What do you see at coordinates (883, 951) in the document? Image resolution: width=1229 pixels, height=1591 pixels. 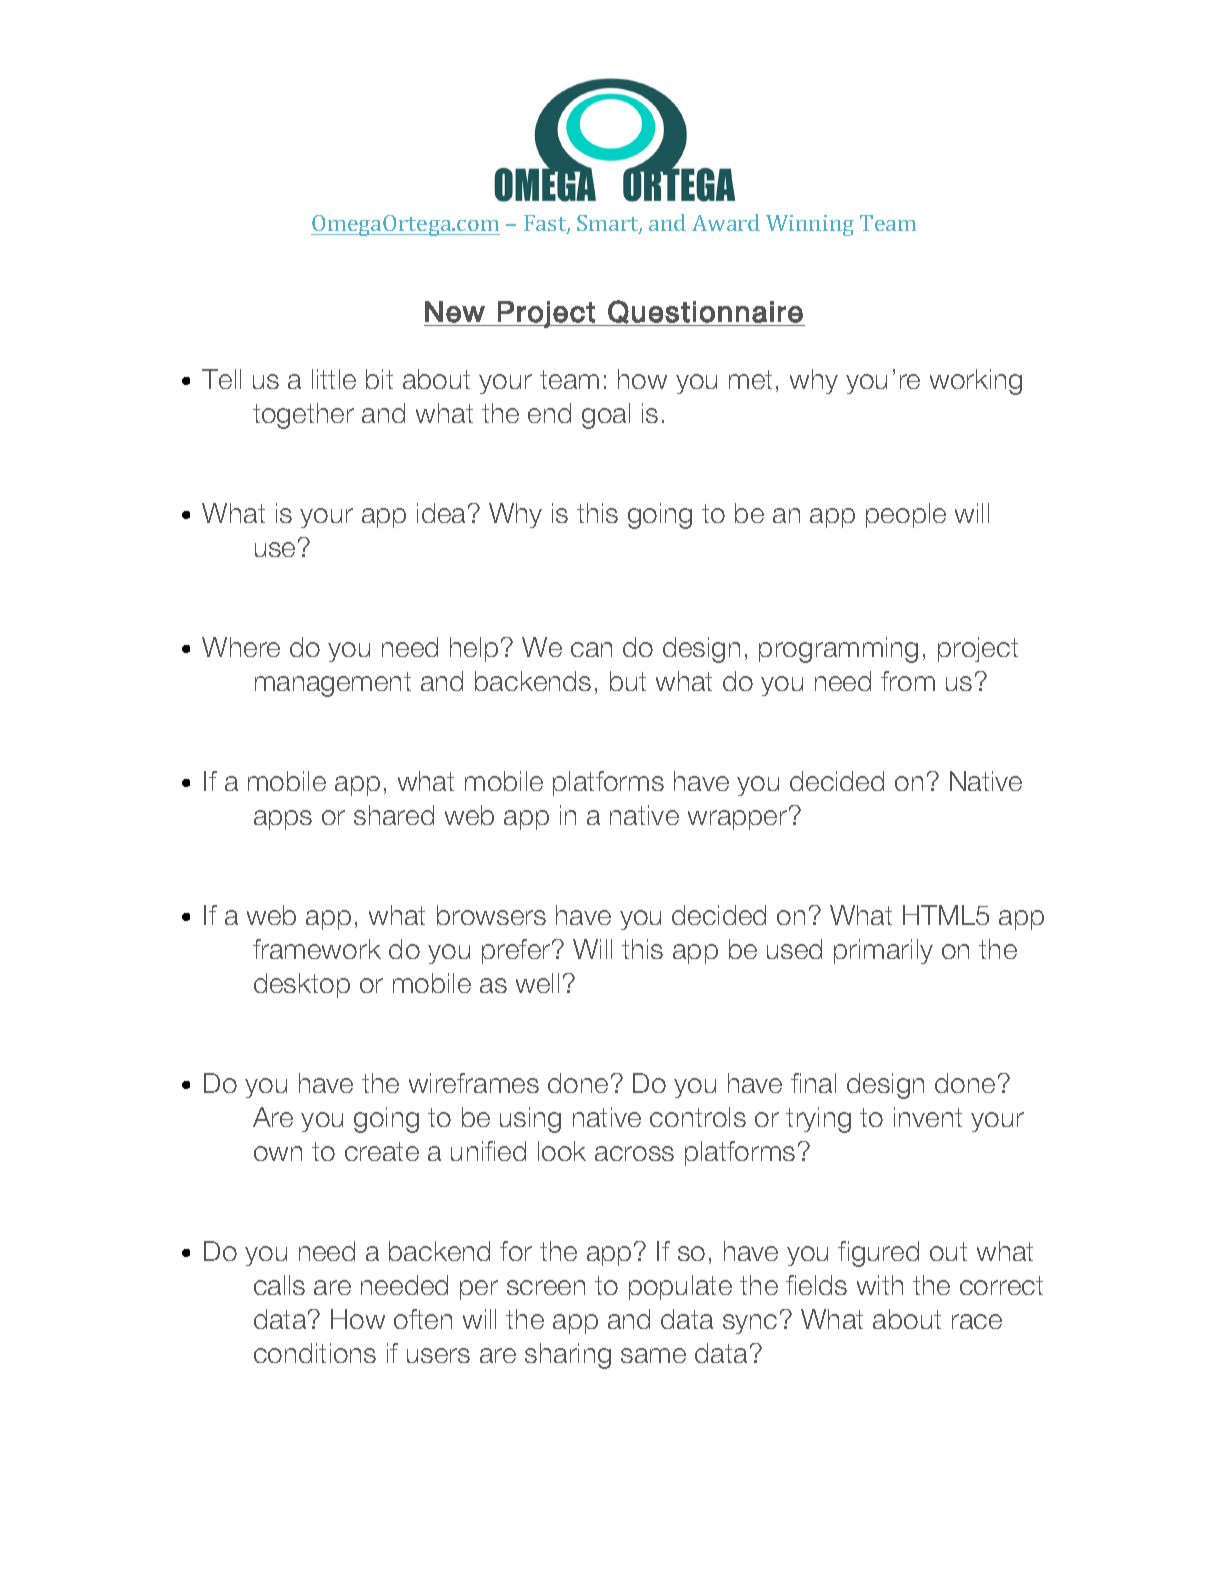 I see `primarily` at bounding box center [883, 951].
